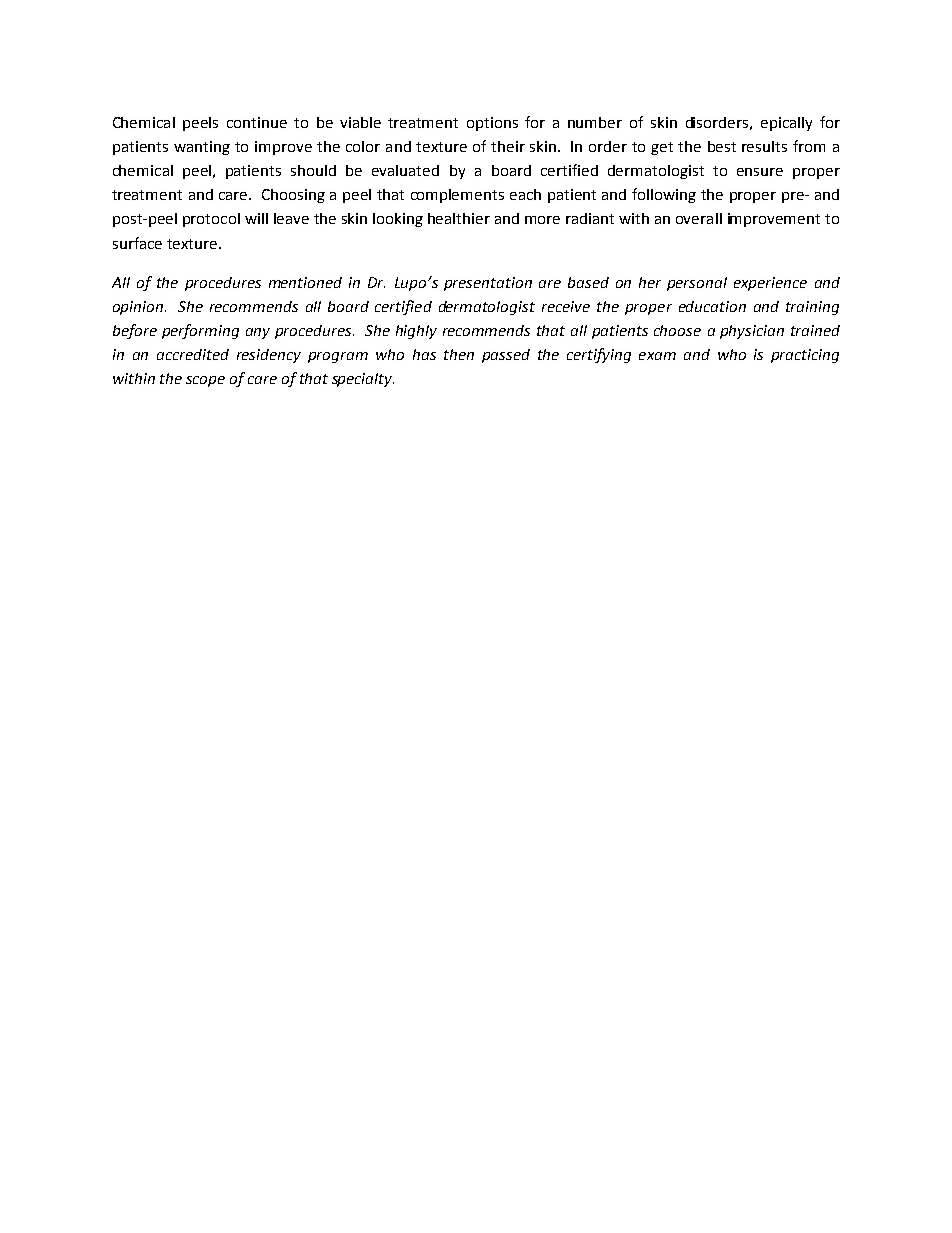  Describe the element at coordinates (770, 284) in the screenshot. I see `experience` at that location.
